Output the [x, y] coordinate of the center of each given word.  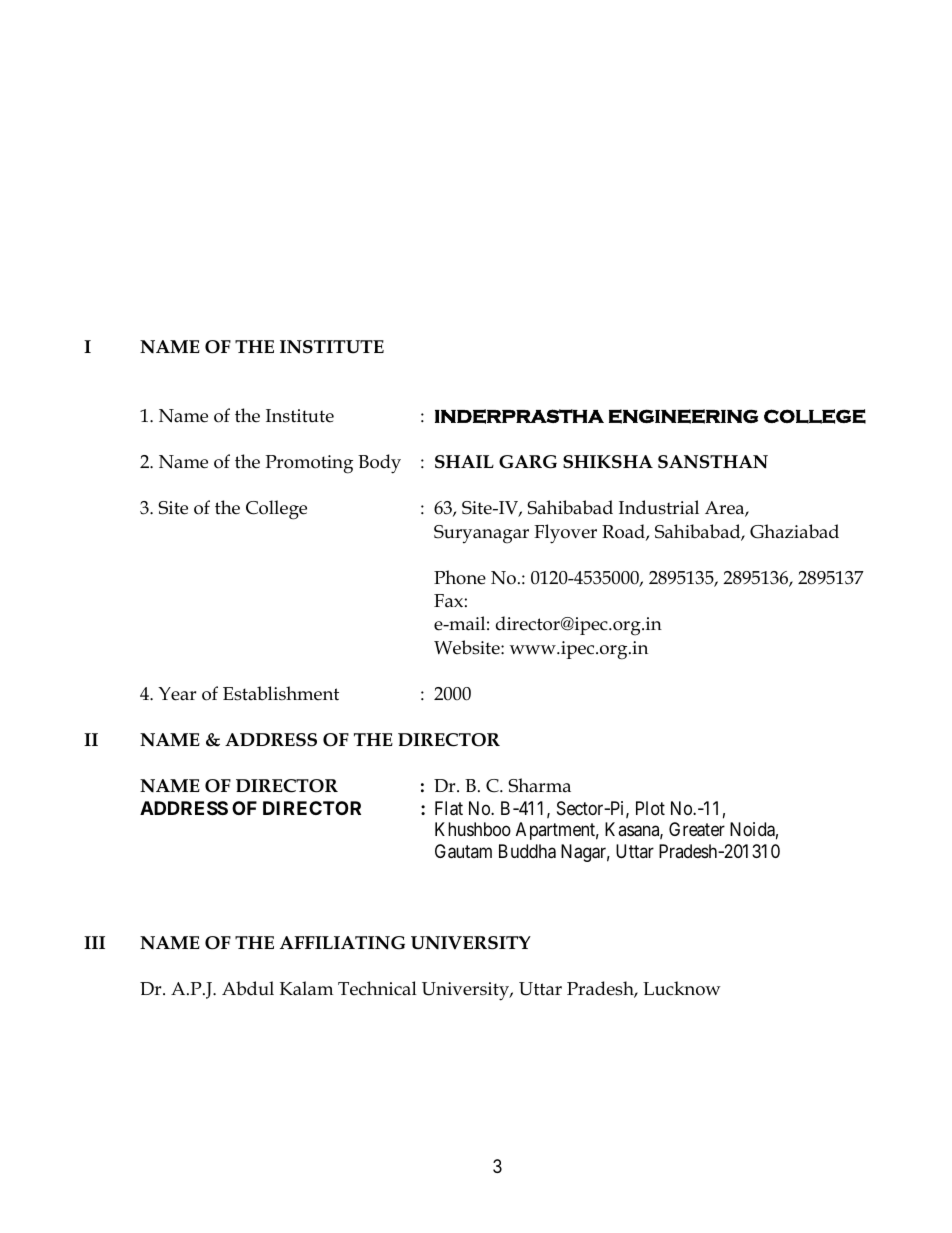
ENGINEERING [683, 416]
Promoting [309, 464]
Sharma [539, 785]
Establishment [281, 693]
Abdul [248, 988]
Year [177, 694]
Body [379, 464]
